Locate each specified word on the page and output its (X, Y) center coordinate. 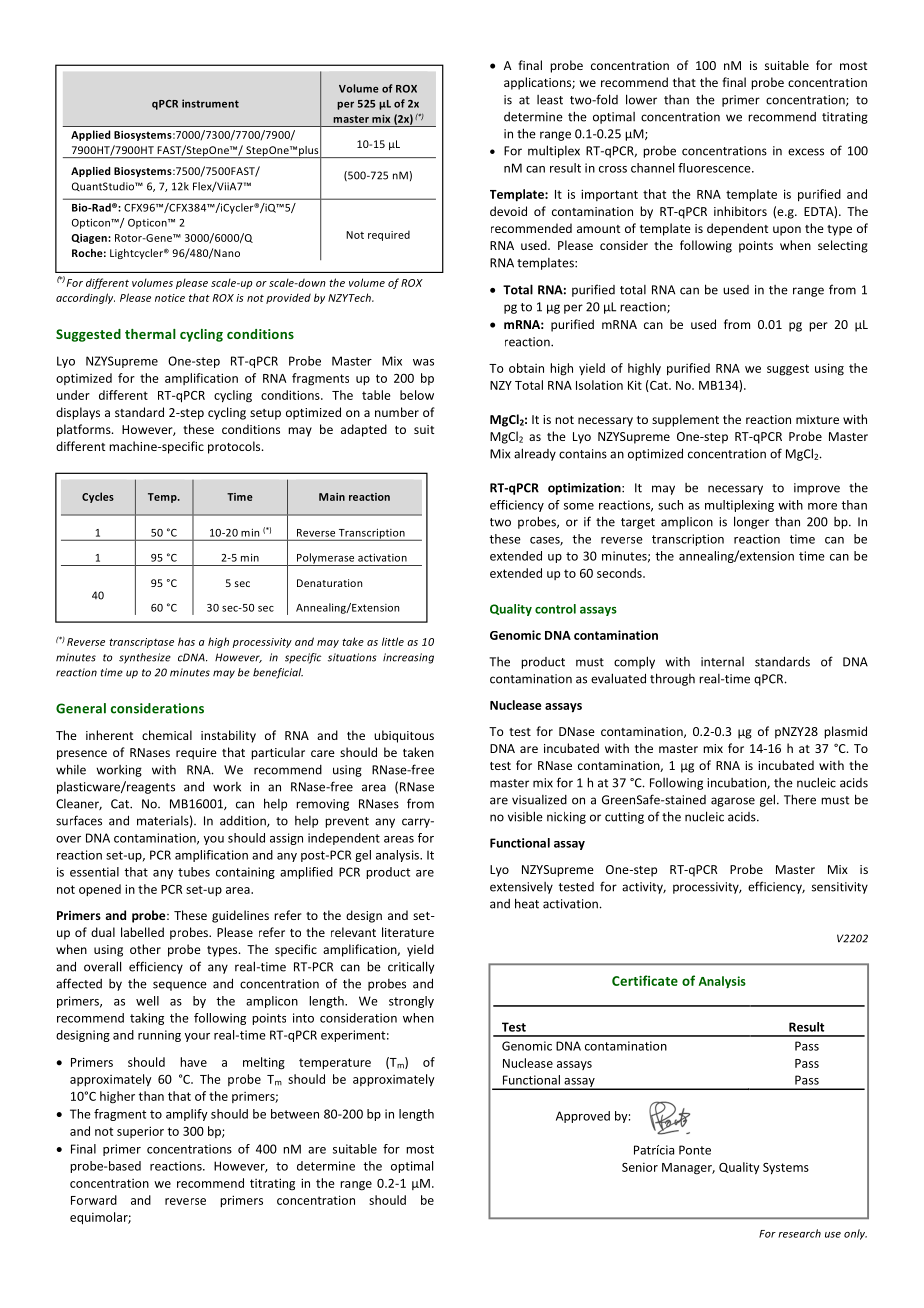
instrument (210, 103)
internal (722, 662)
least (550, 100)
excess (806, 152)
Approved (583, 1117)
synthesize (145, 658)
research (799, 1233)
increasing (408, 658)
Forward (94, 1200)
